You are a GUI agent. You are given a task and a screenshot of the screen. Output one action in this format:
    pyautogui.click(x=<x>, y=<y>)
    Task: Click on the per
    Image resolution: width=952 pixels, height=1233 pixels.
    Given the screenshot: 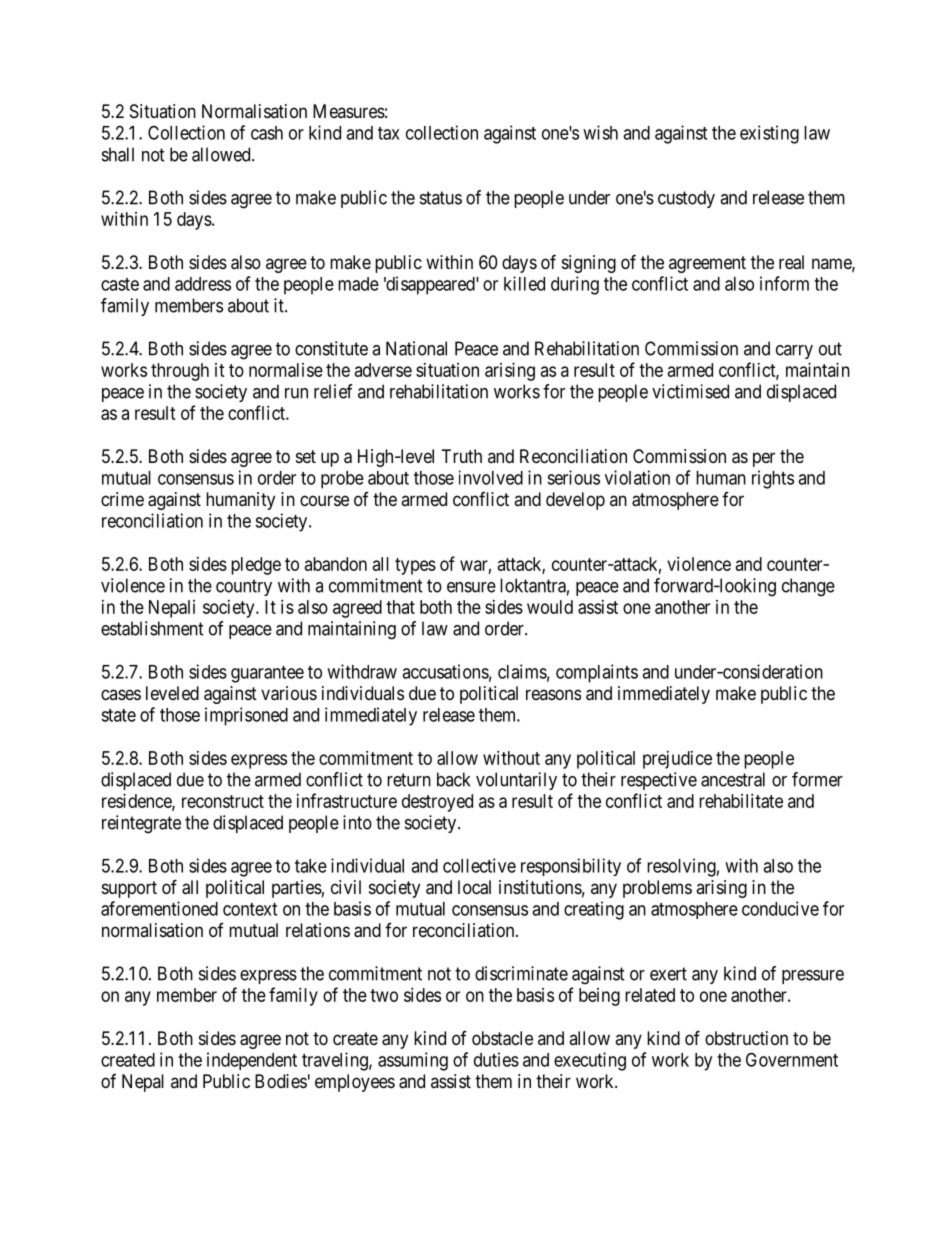 What is the action you would take?
    pyautogui.click(x=764, y=459)
